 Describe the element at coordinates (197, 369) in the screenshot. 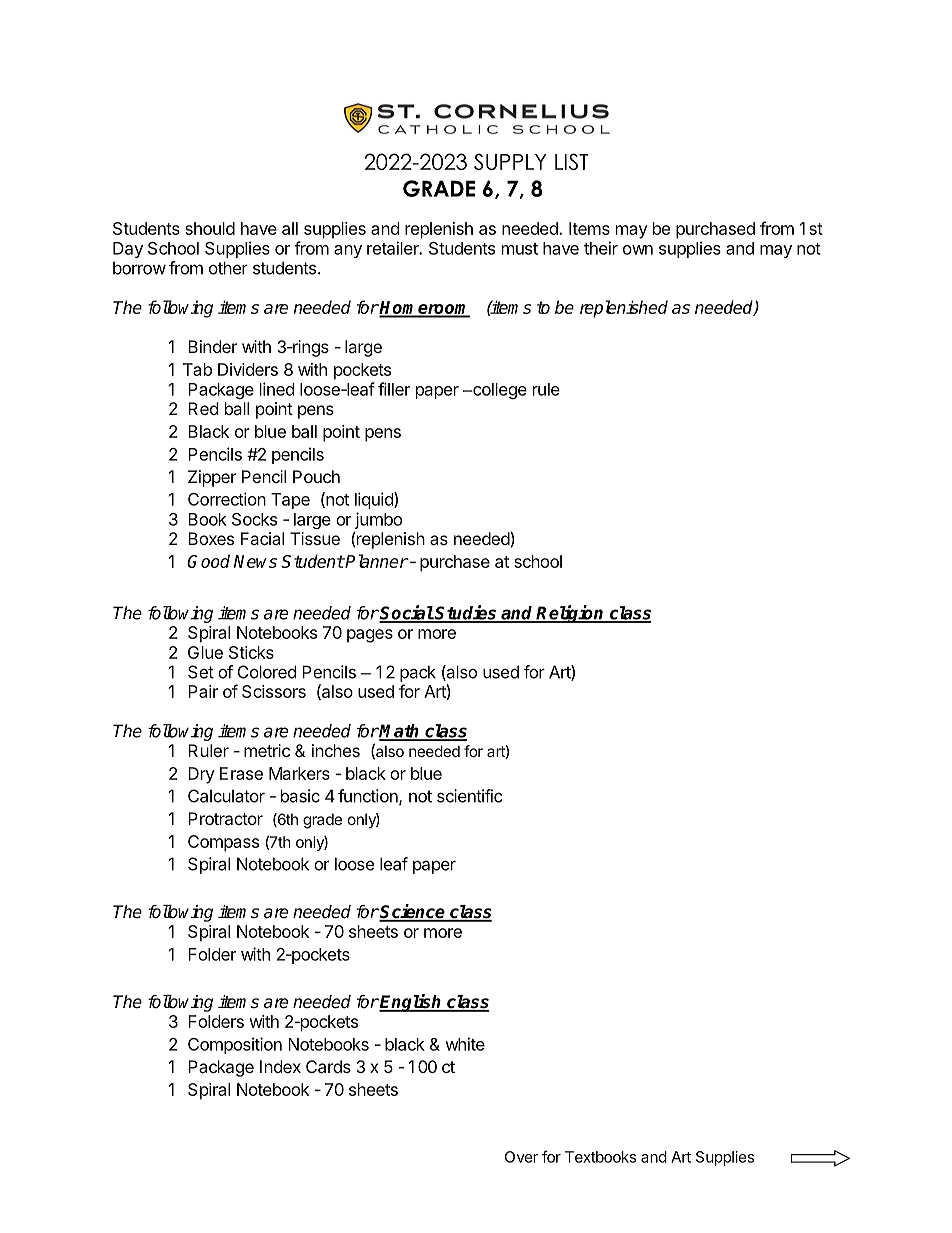

I see `Tab` at that location.
